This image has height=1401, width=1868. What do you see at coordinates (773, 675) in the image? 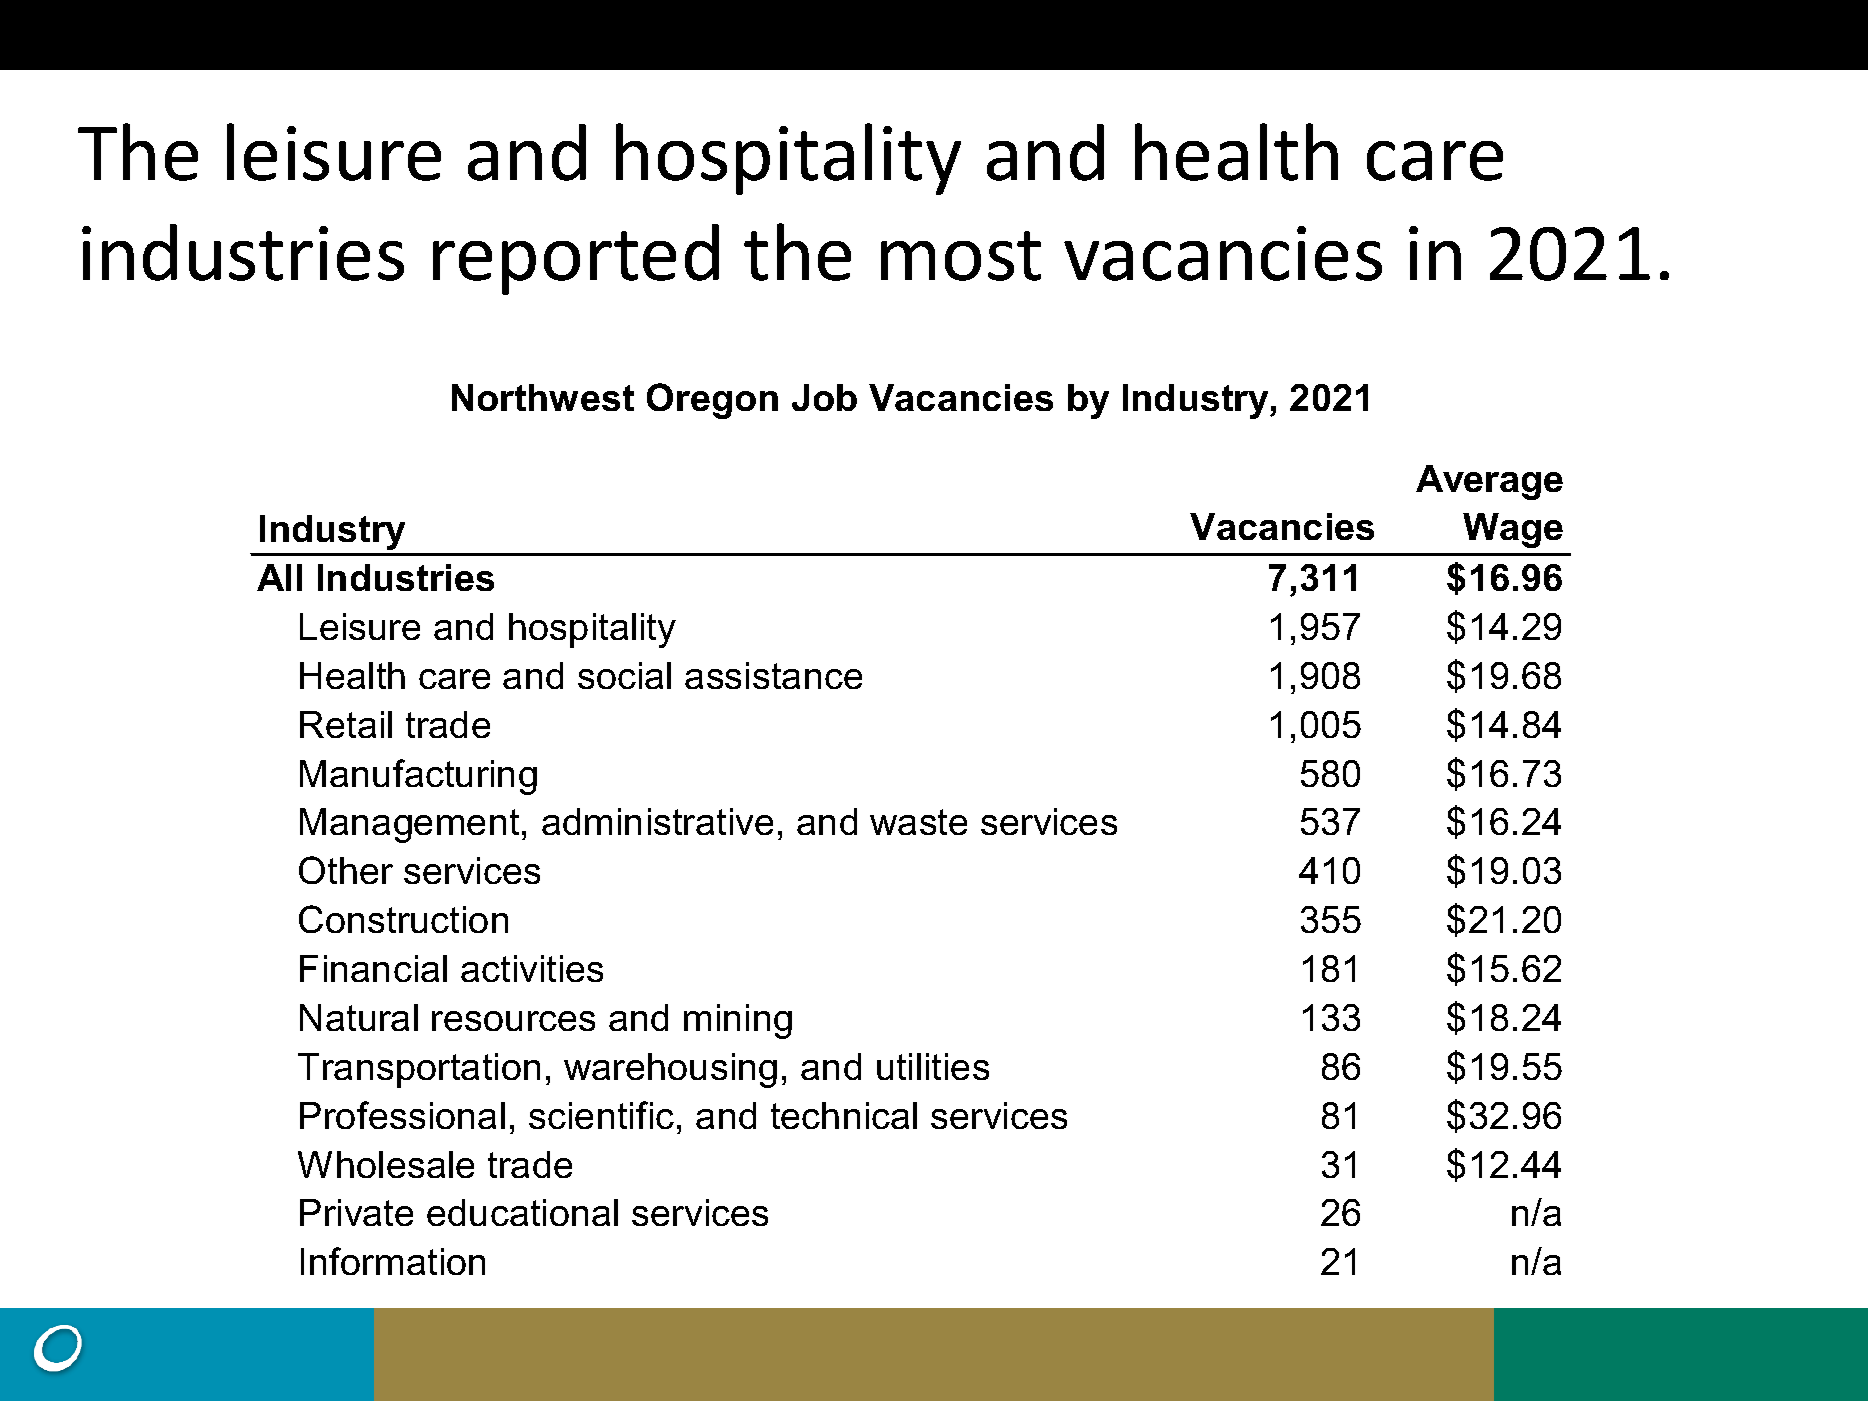
I see `assistance` at bounding box center [773, 675].
